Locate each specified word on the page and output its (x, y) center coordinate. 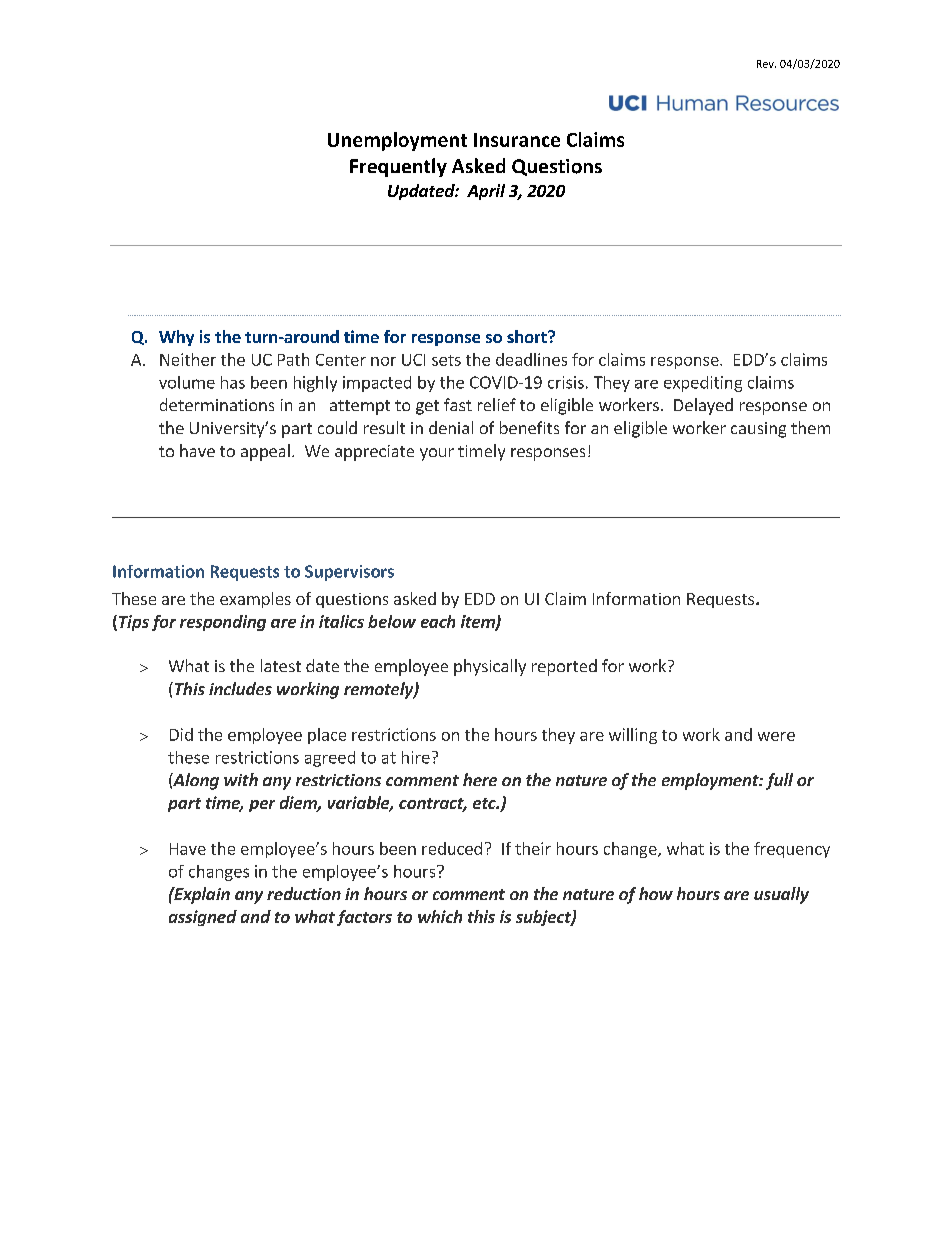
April (486, 192)
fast (458, 404)
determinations (217, 404)
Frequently (398, 167)
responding (223, 623)
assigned (203, 918)
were (776, 736)
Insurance (517, 140)
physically (490, 667)
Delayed (703, 406)
